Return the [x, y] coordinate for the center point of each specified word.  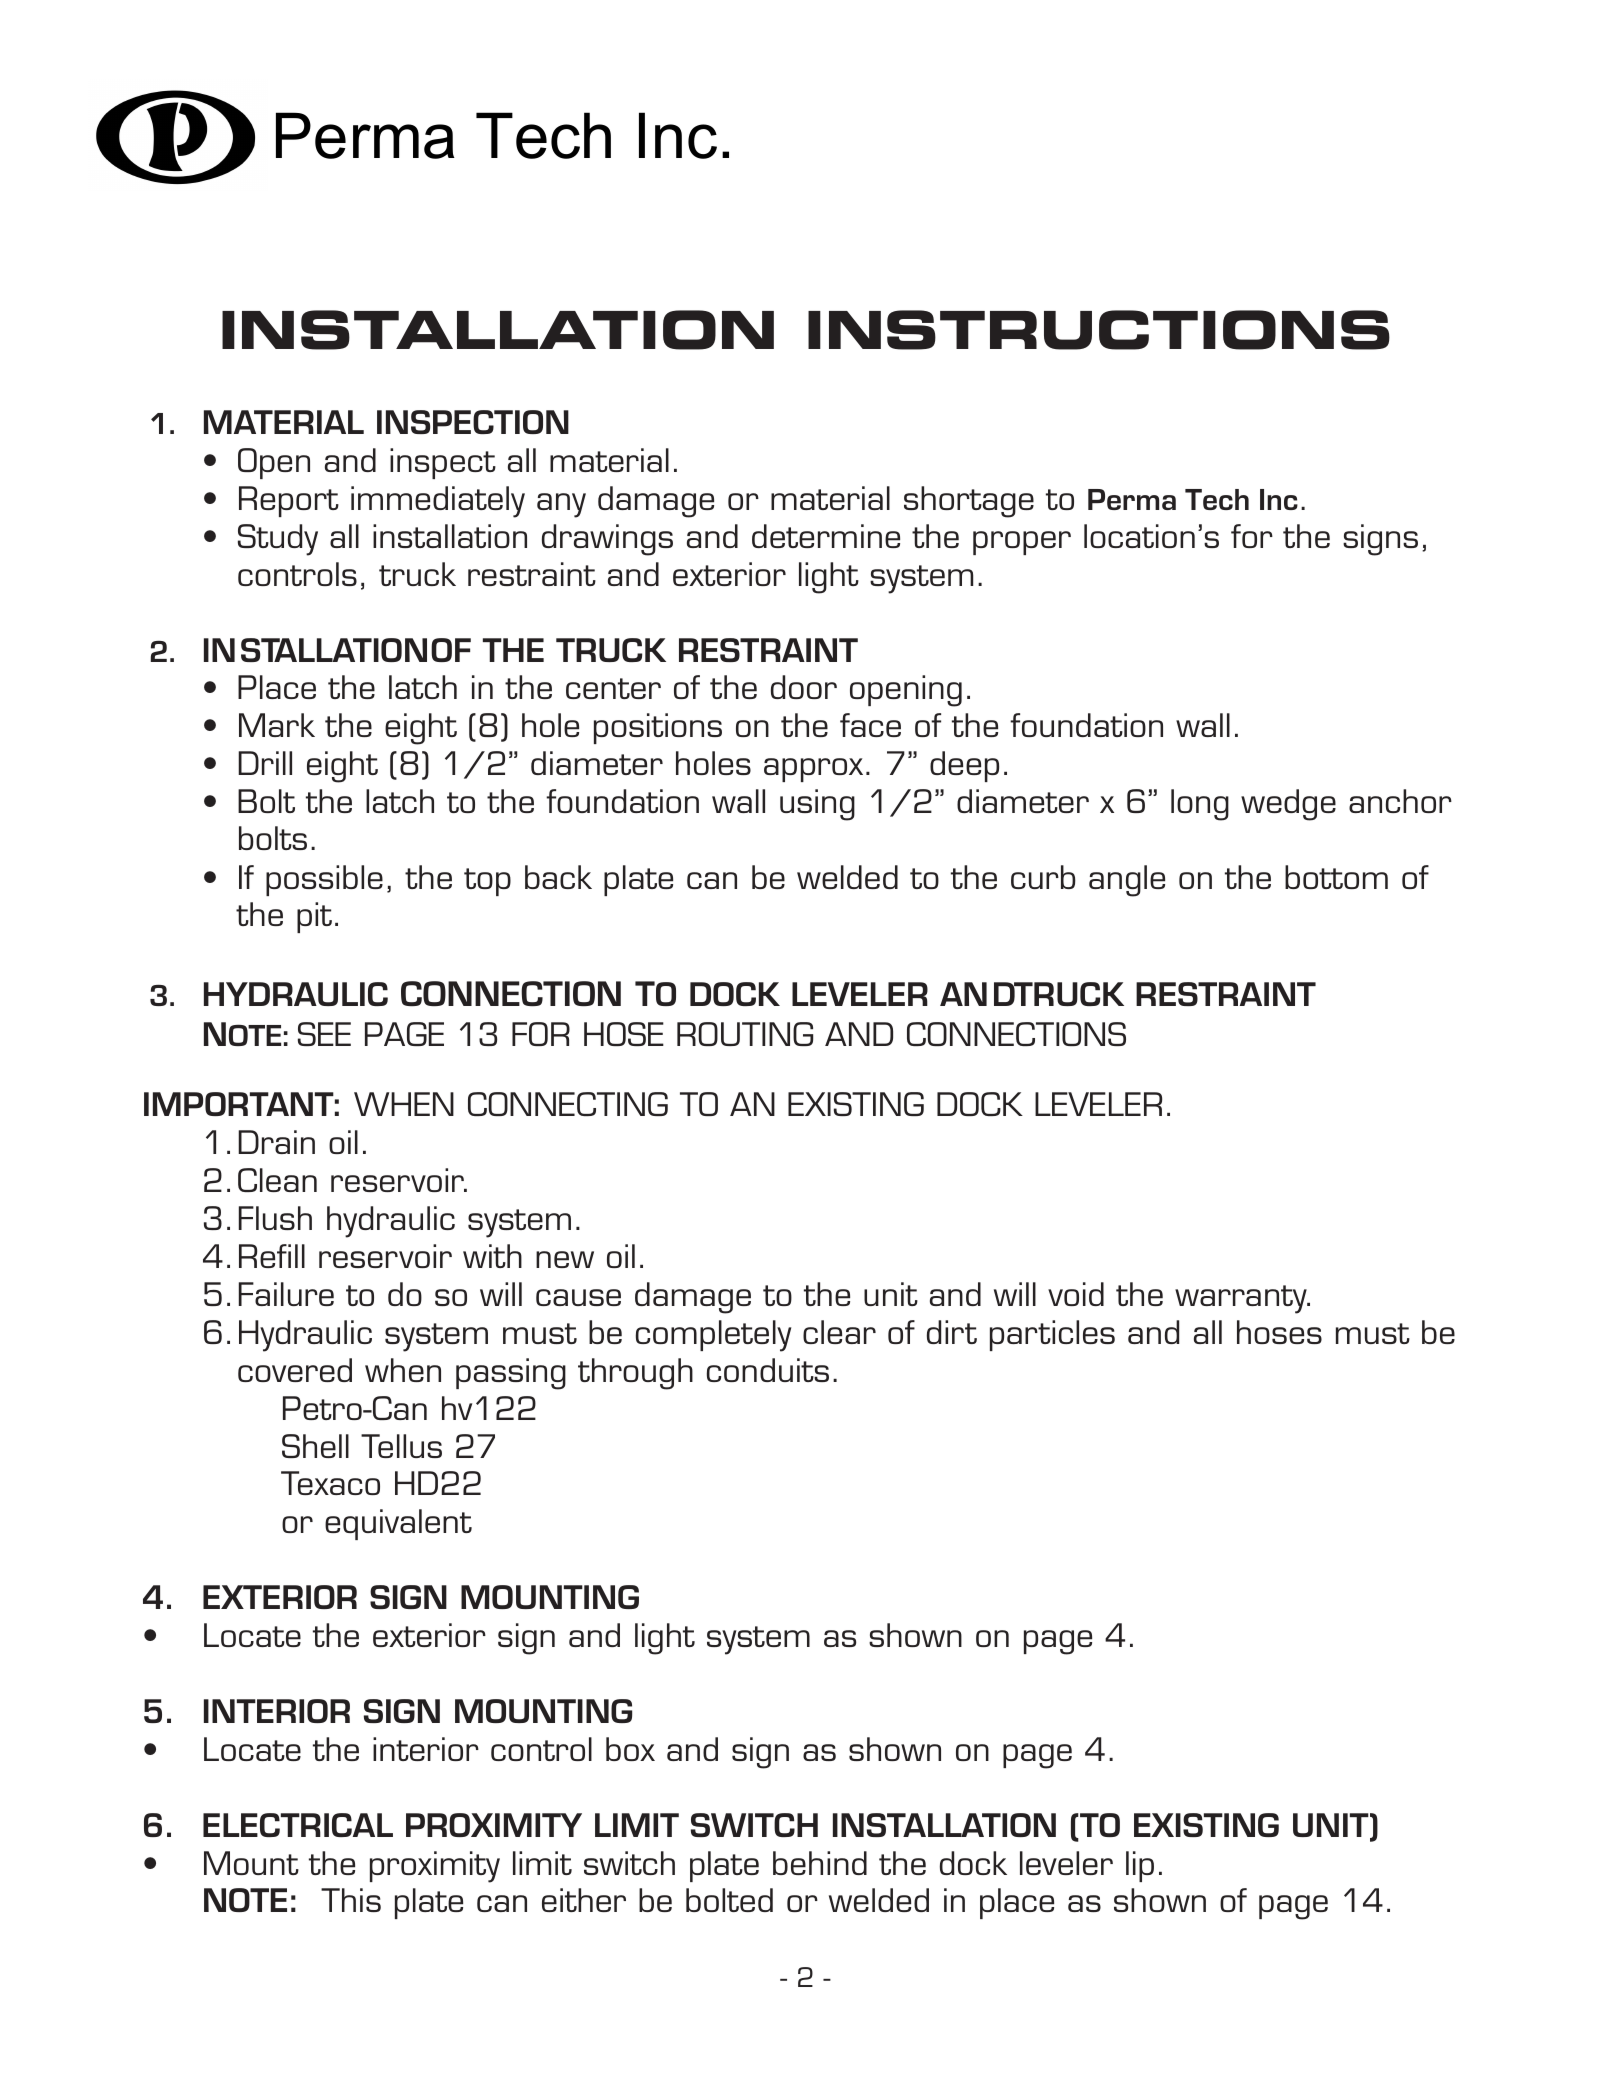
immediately [438, 502]
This [351, 1900]
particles [1052, 1335]
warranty [1242, 1299]
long [1200, 805]
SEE [324, 1034]
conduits [768, 1370]
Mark [277, 725]
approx [813, 770]
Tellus [401, 1446]
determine [826, 536]
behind [820, 1863]
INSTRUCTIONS [1099, 330]
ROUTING [745, 1034]
